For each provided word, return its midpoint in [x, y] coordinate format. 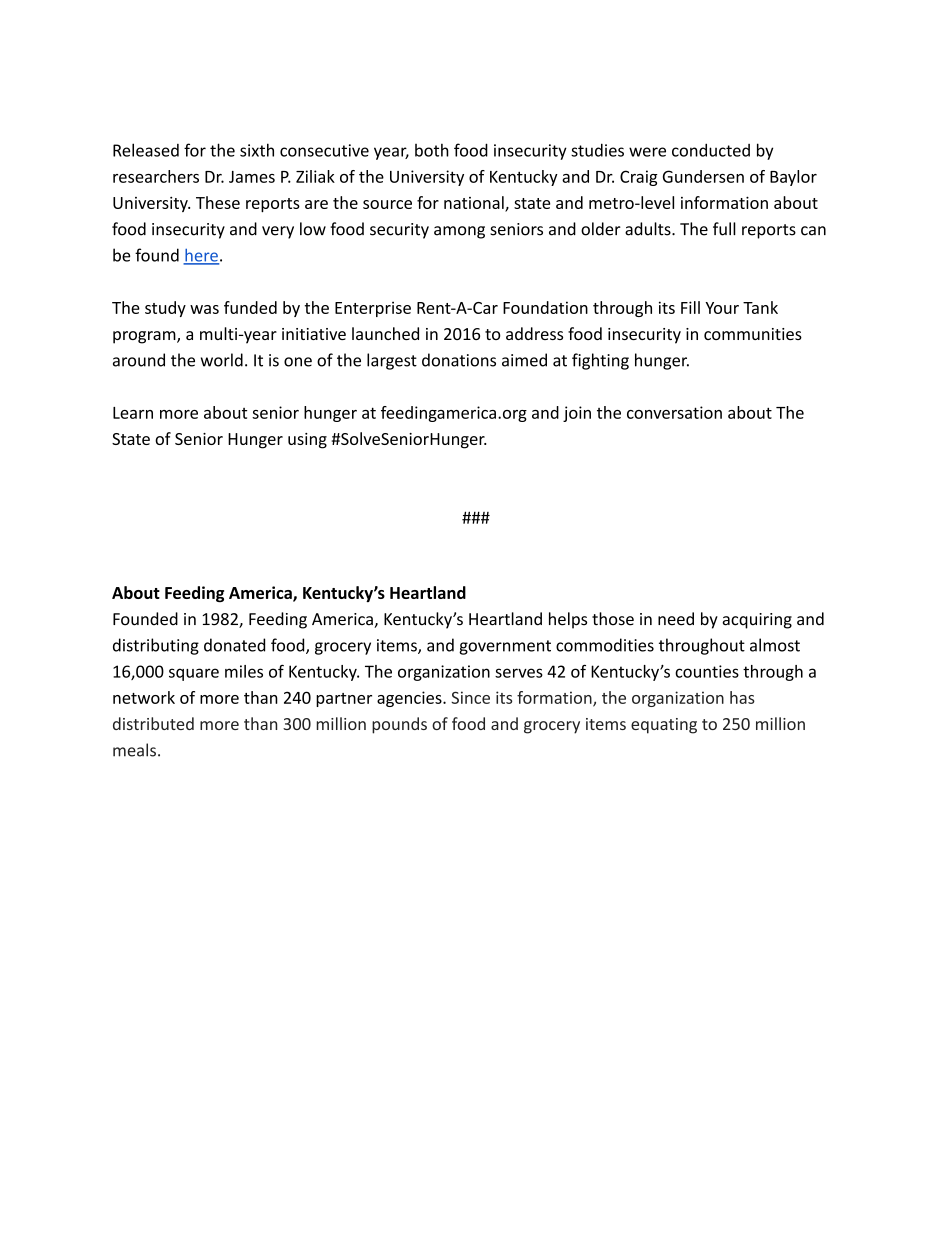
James [252, 177]
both [432, 150]
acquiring [757, 621]
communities [753, 334]
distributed [153, 723]
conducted [711, 150]
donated [234, 645]
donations [459, 360]
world [222, 360]
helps [568, 620]
